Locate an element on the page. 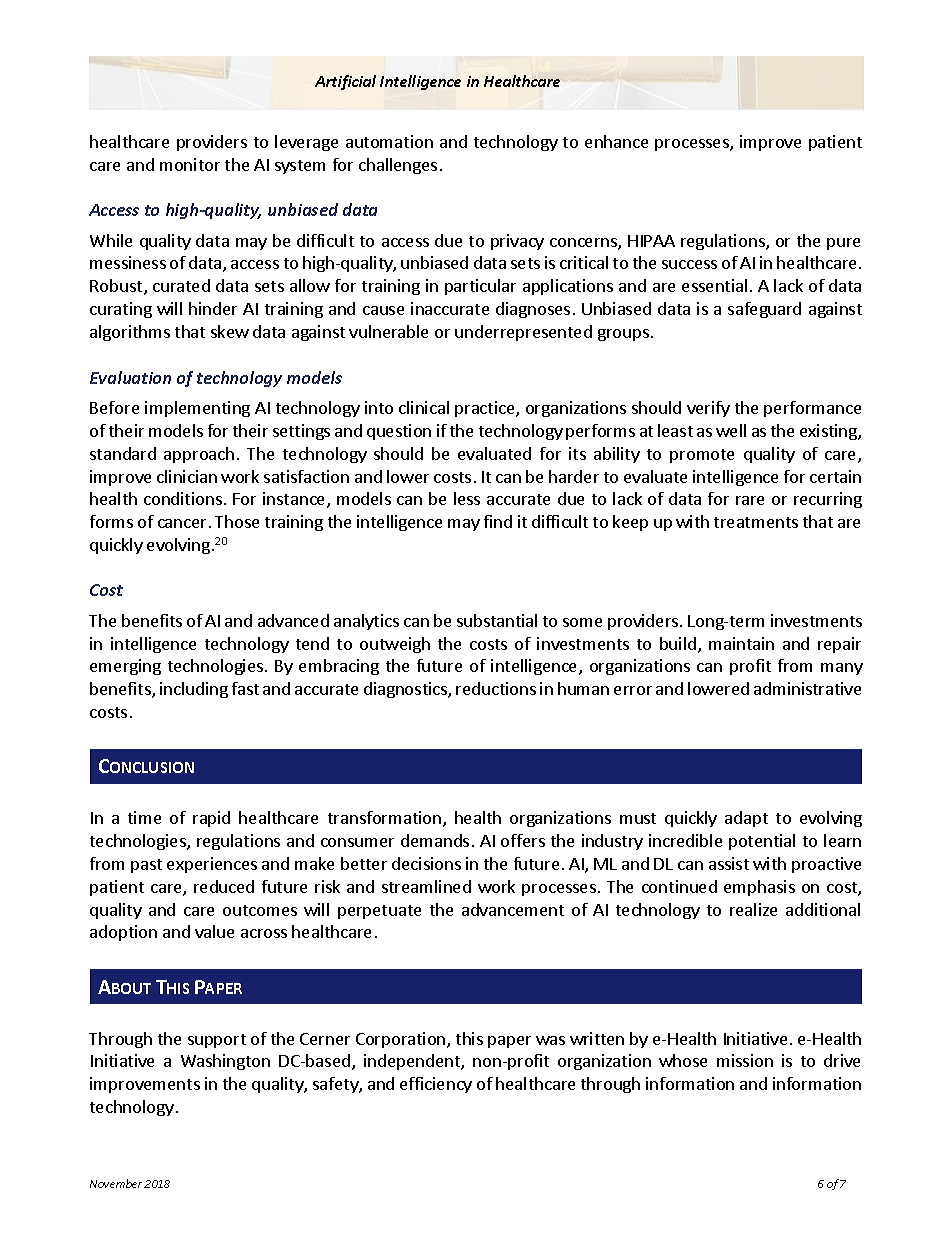 The width and height of the document is (952, 1233). automation is located at coordinates (389, 141).
